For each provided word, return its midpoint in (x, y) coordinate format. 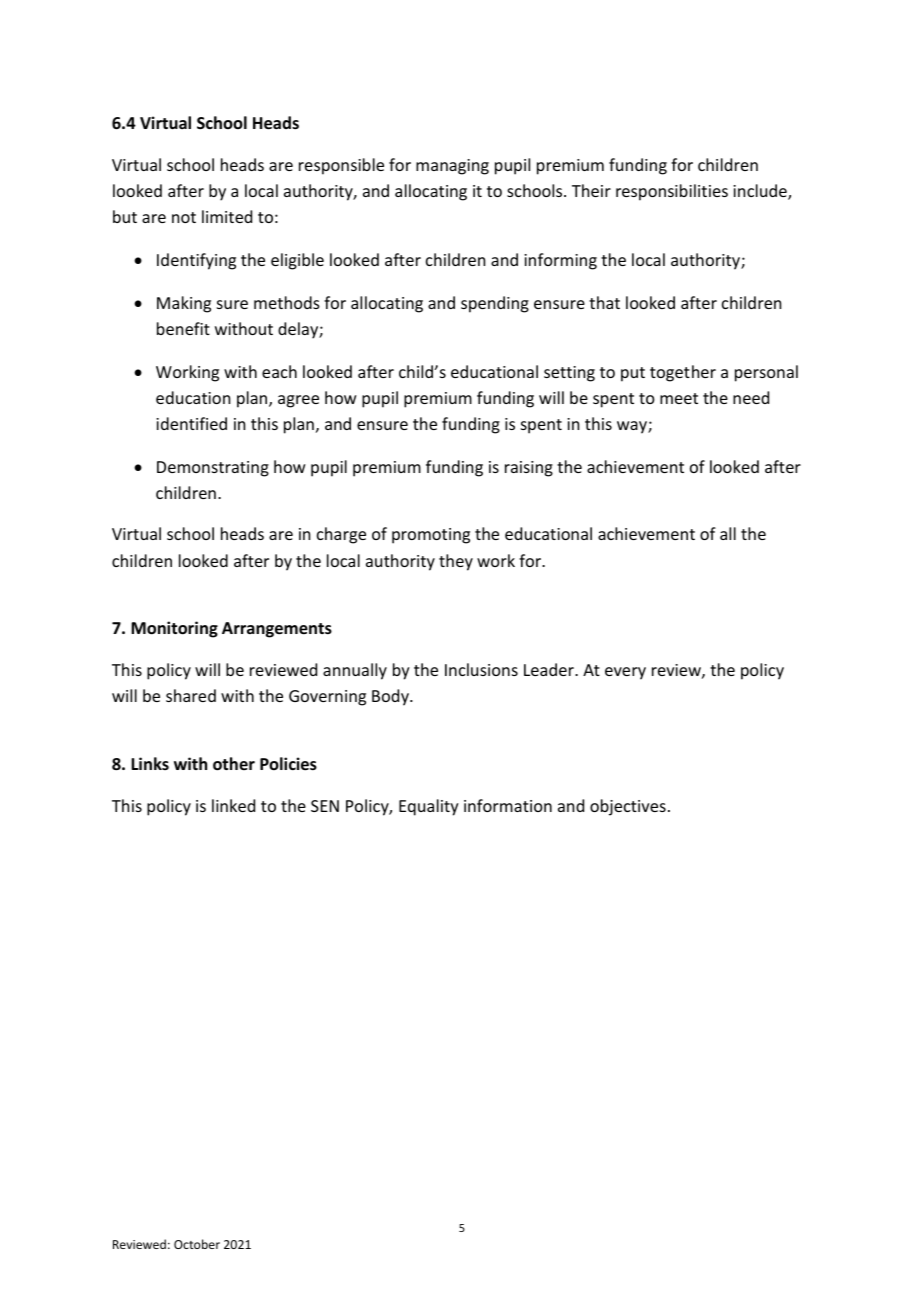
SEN (325, 806)
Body (391, 697)
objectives (628, 807)
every (625, 673)
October (197, 1244)
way (633, 427)
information (508, 805)
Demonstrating (213, 469)
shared (191, 695)
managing (452, 167)
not (184, 217)
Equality (429, 807)
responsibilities (672, 192)
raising (529, 469)
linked (233, 805)
